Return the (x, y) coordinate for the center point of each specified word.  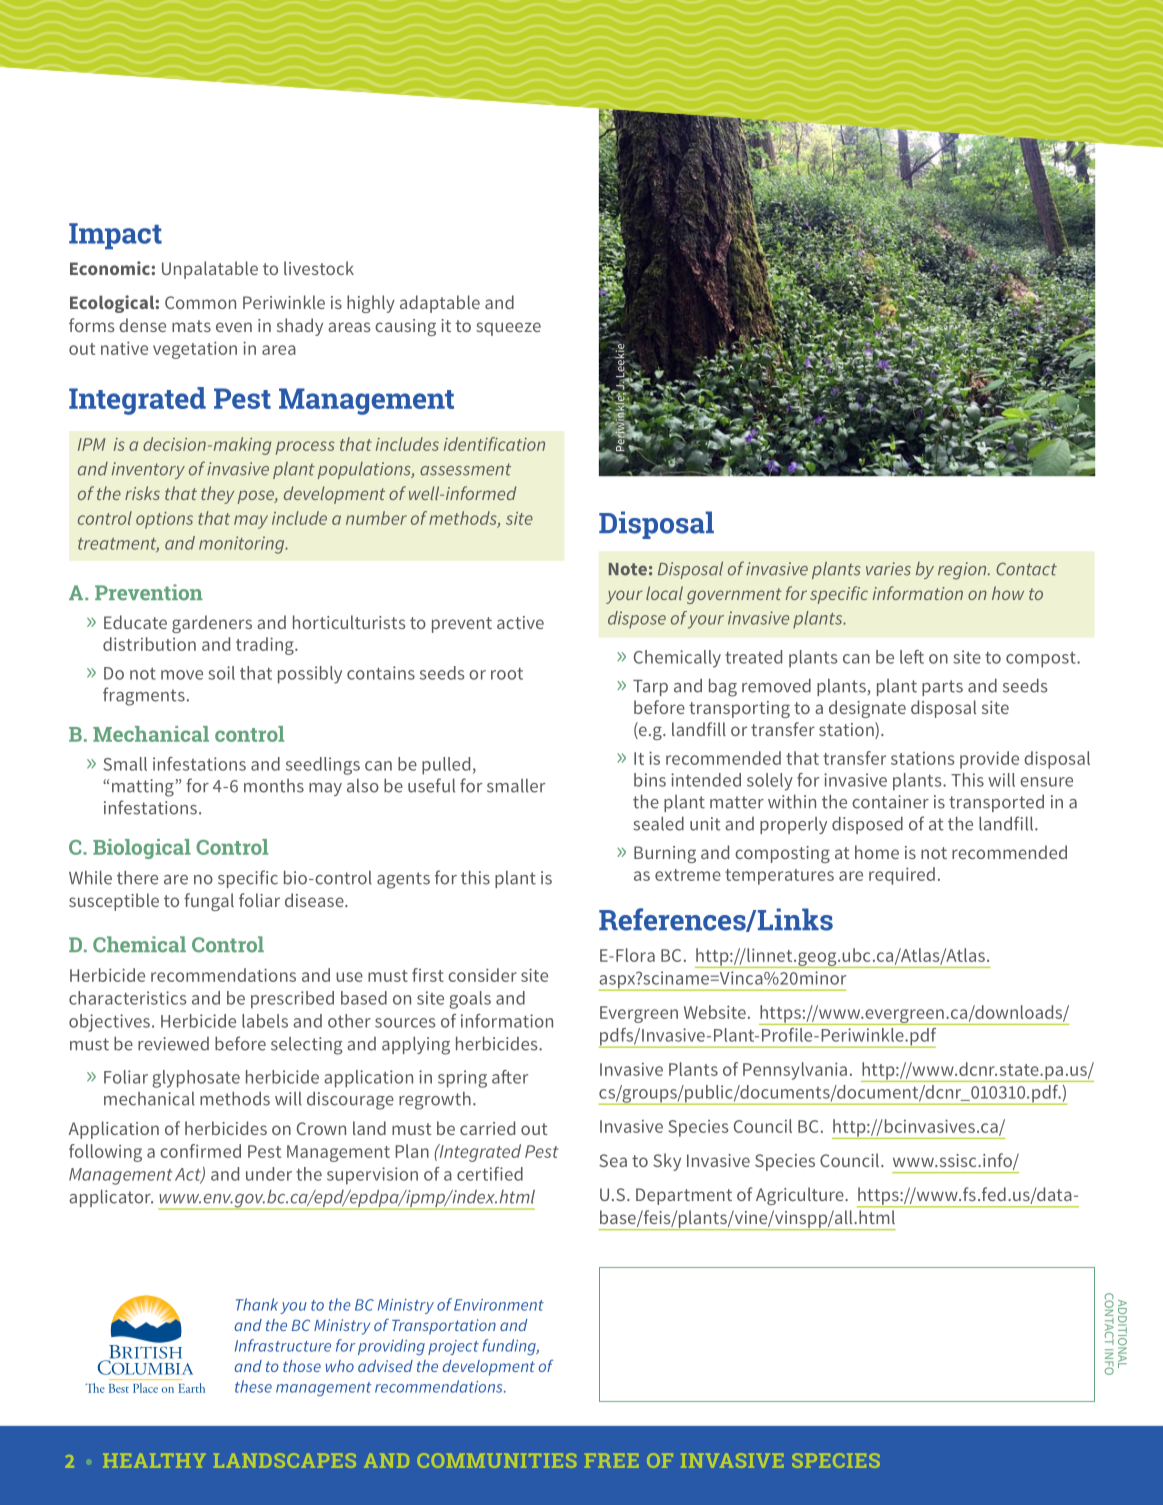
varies (888, 569)
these (253, 1386)
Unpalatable (210, 270)
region (963, 571)
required (902, 876)
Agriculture (801, 1196)
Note (628, 569)
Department (684, 1196)
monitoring (243, 545)
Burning (665, 854)
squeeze (508, 329)
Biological (142, 849)
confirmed (200, 1151)
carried (487, 1128)
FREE (611, 1461)
